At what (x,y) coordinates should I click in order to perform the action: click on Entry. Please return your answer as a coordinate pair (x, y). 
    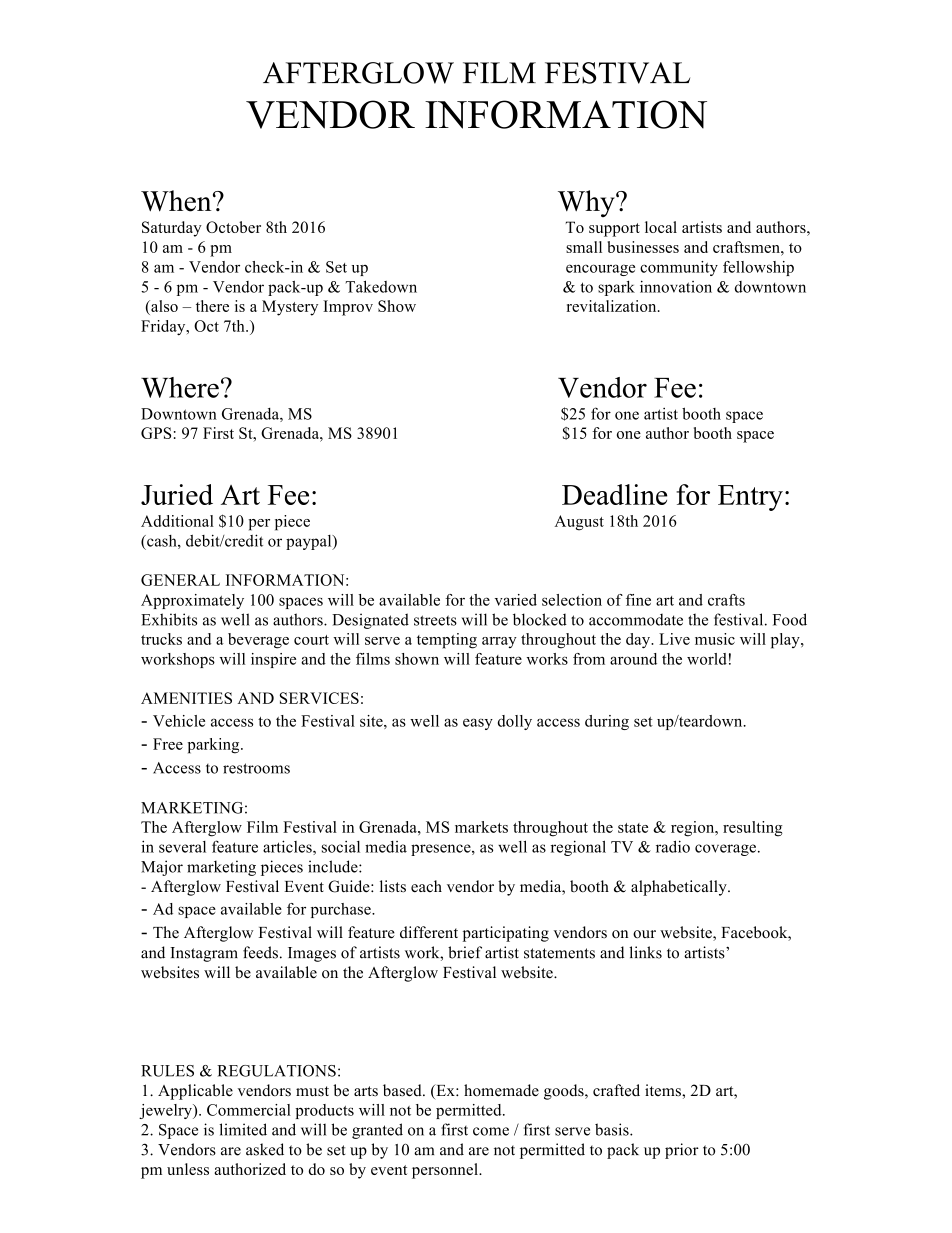
    Looking at the image, I should click on (750, 498).
